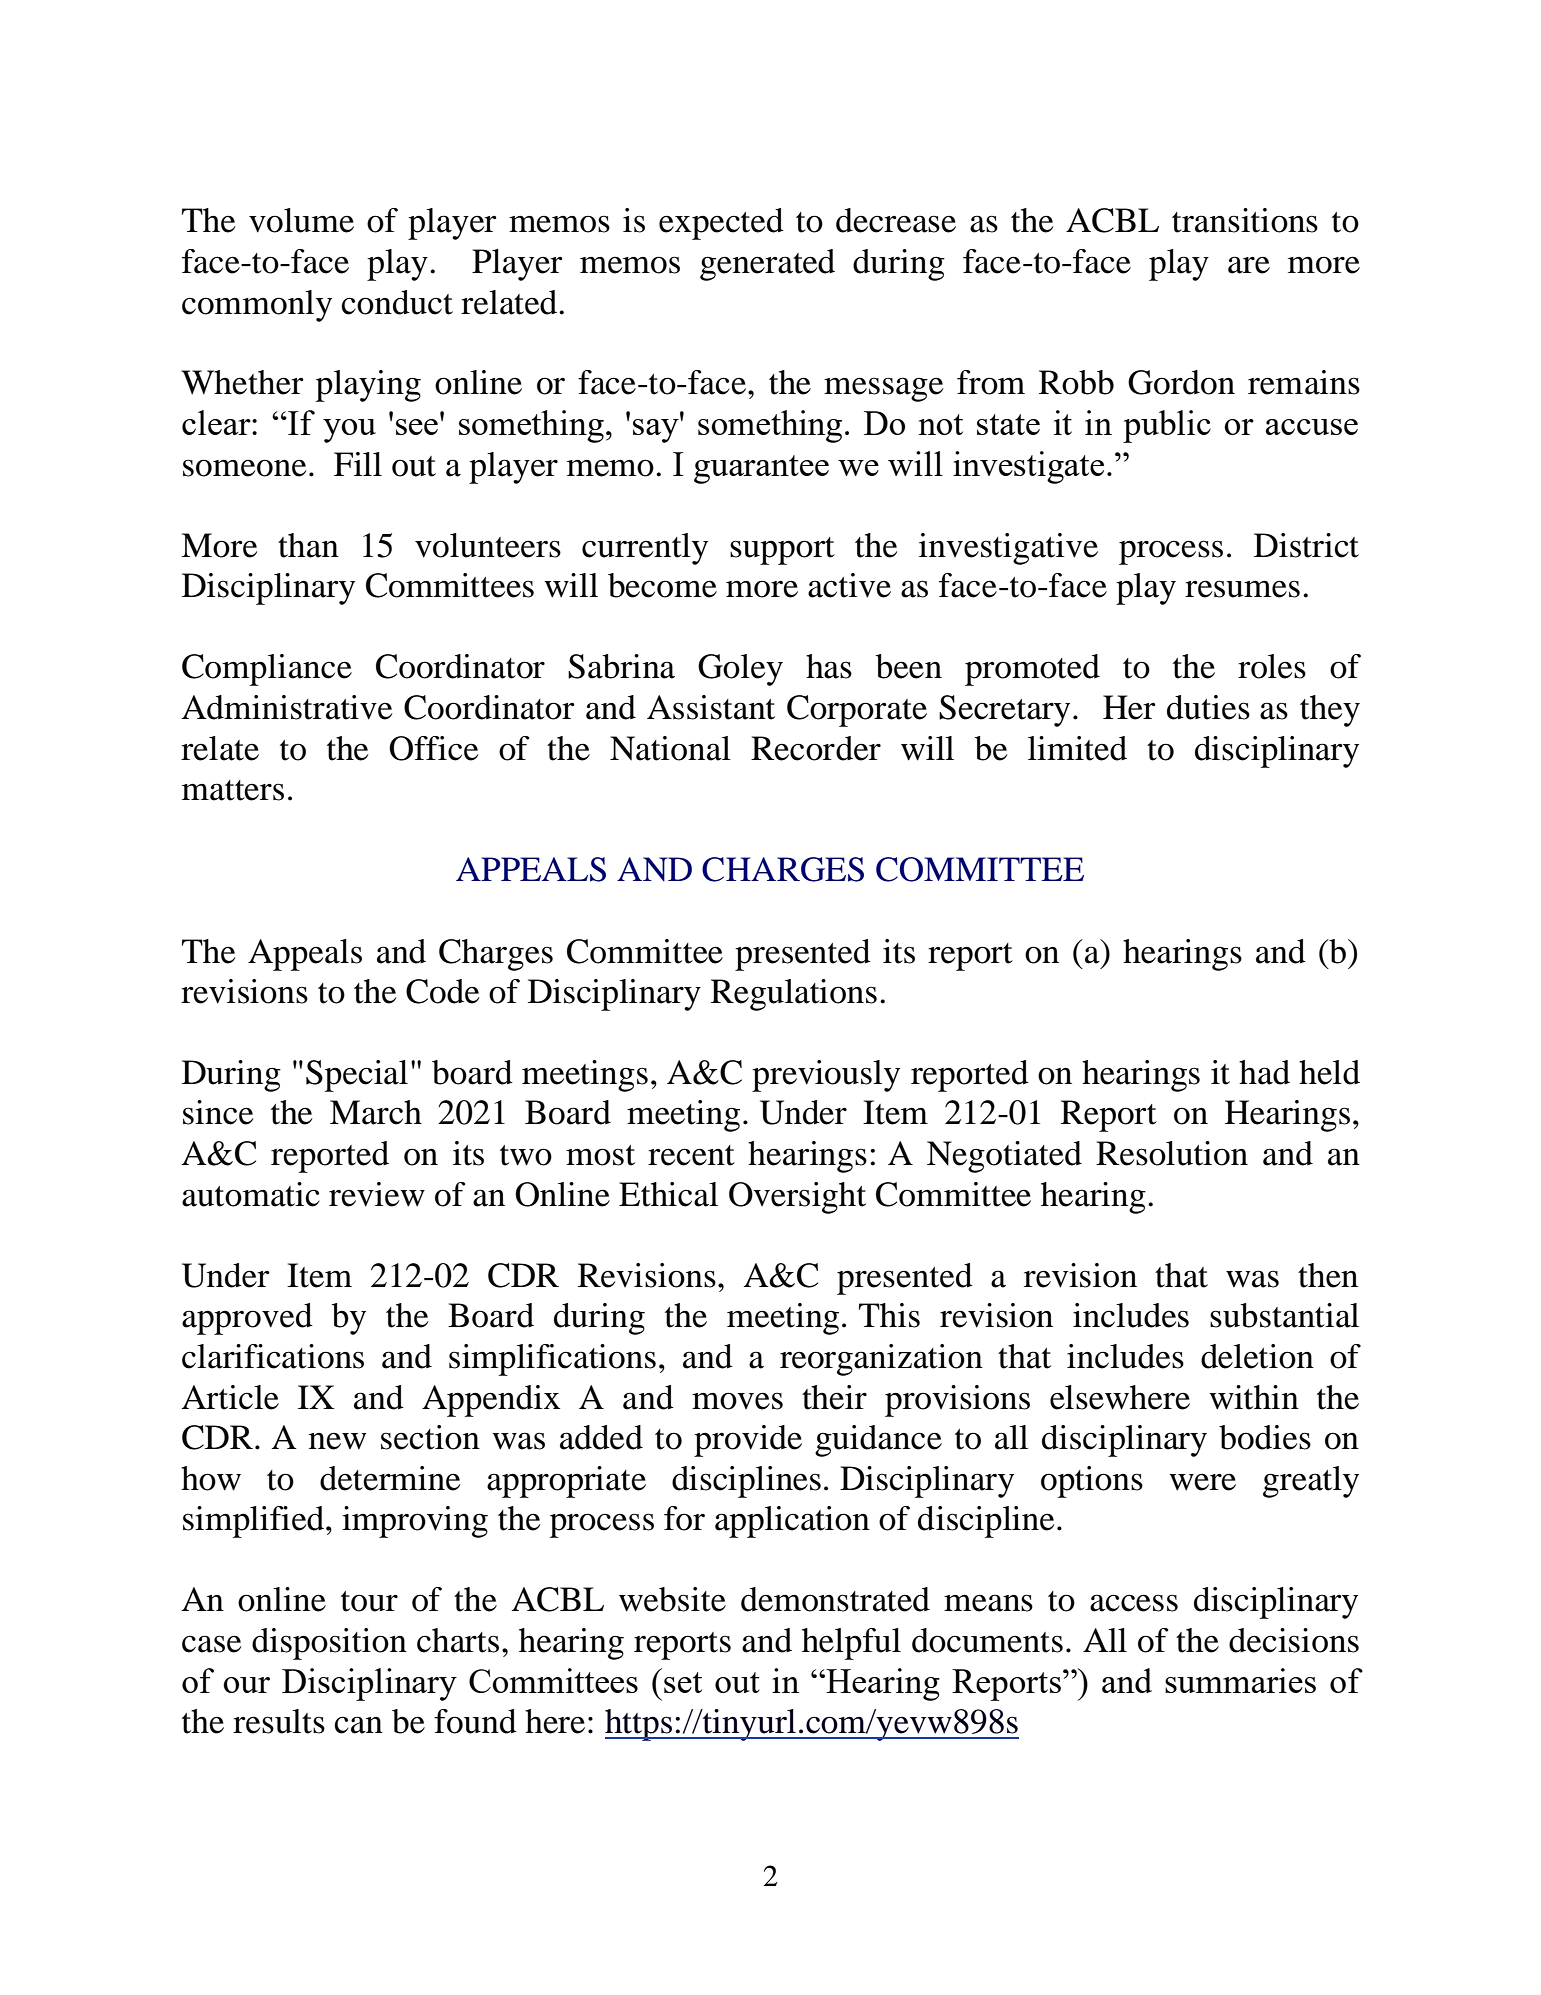 The height and width of the image is (1995, 1541). What do you see at coordinates (767, 265) in the image?
I see `generated` at bounding box center [767, 265].
